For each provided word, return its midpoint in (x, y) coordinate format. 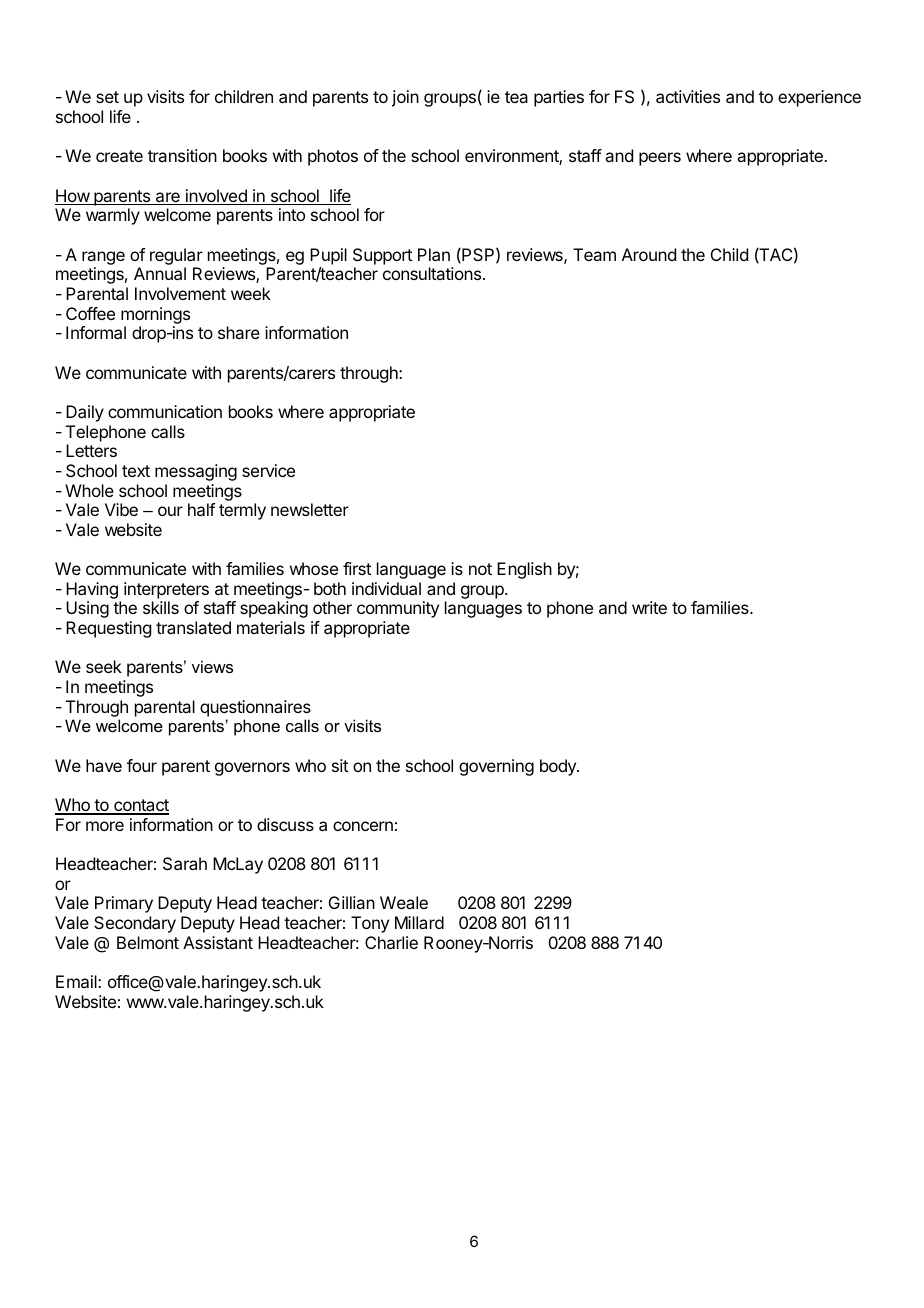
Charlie (391, 942)
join (405, 98)
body (559, 767)
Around (649, 254)
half (201, 509)
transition (182, 155)
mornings (155, 315)
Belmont (148, 942)
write (649, 607)
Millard (419, 922)
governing (496, 767)
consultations (433, 273)
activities (688, 96)
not (480, 569)
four (142, 765)
